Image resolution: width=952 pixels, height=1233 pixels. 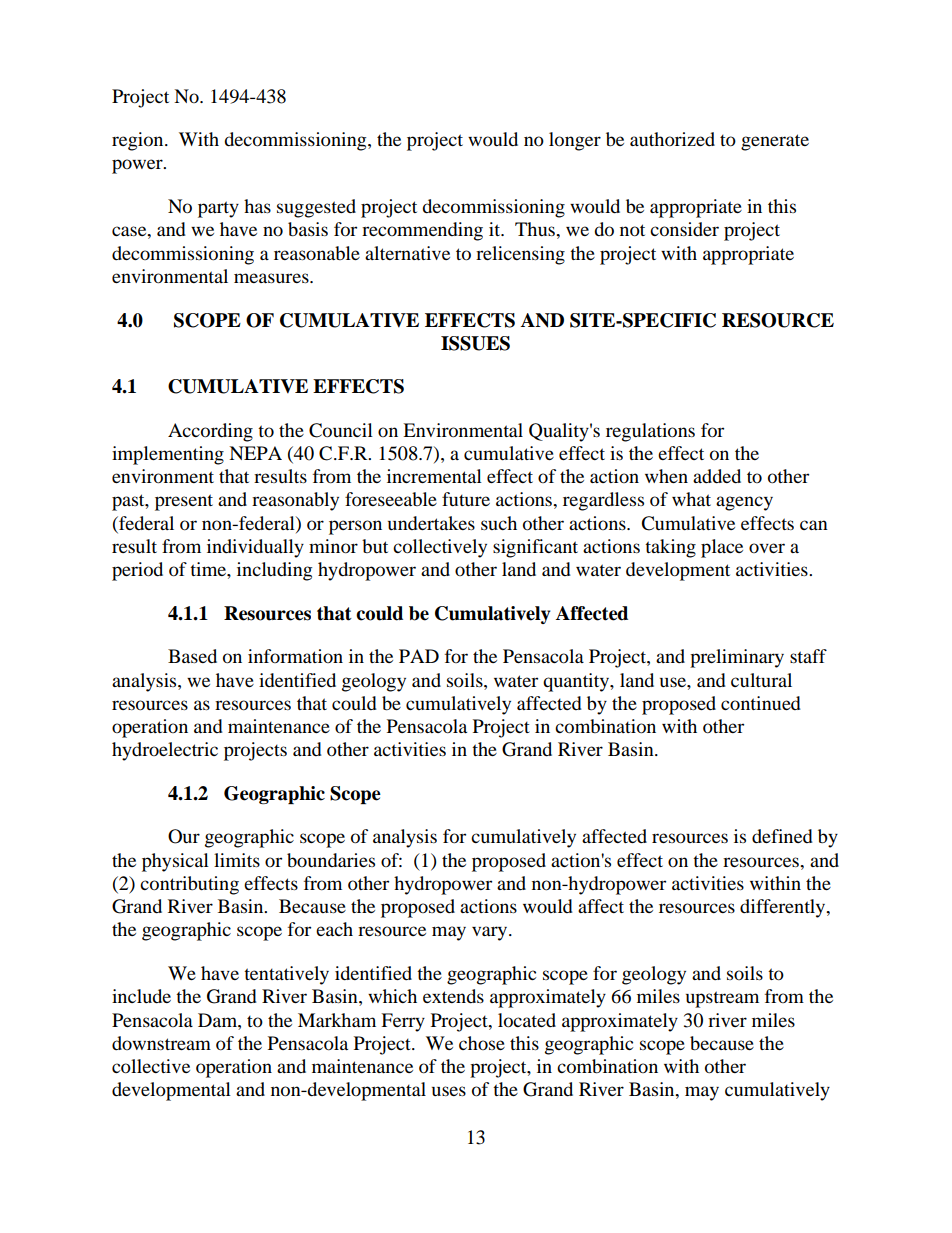 What do you see at coordinates (775, 142) in the document?
I see `generate` at bounding box center [775, 142].
